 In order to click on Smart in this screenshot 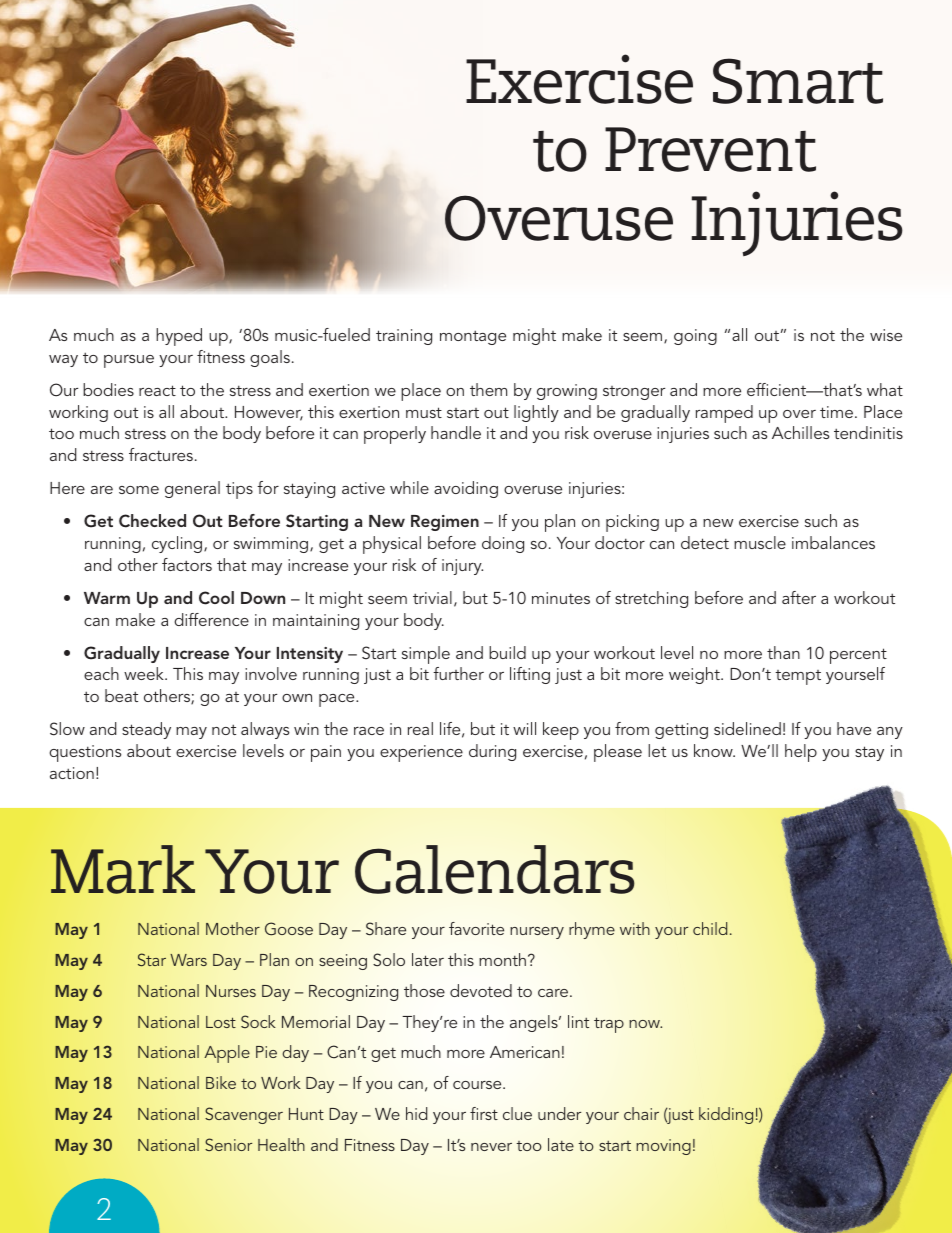, I will do `click(798, 81)`.
